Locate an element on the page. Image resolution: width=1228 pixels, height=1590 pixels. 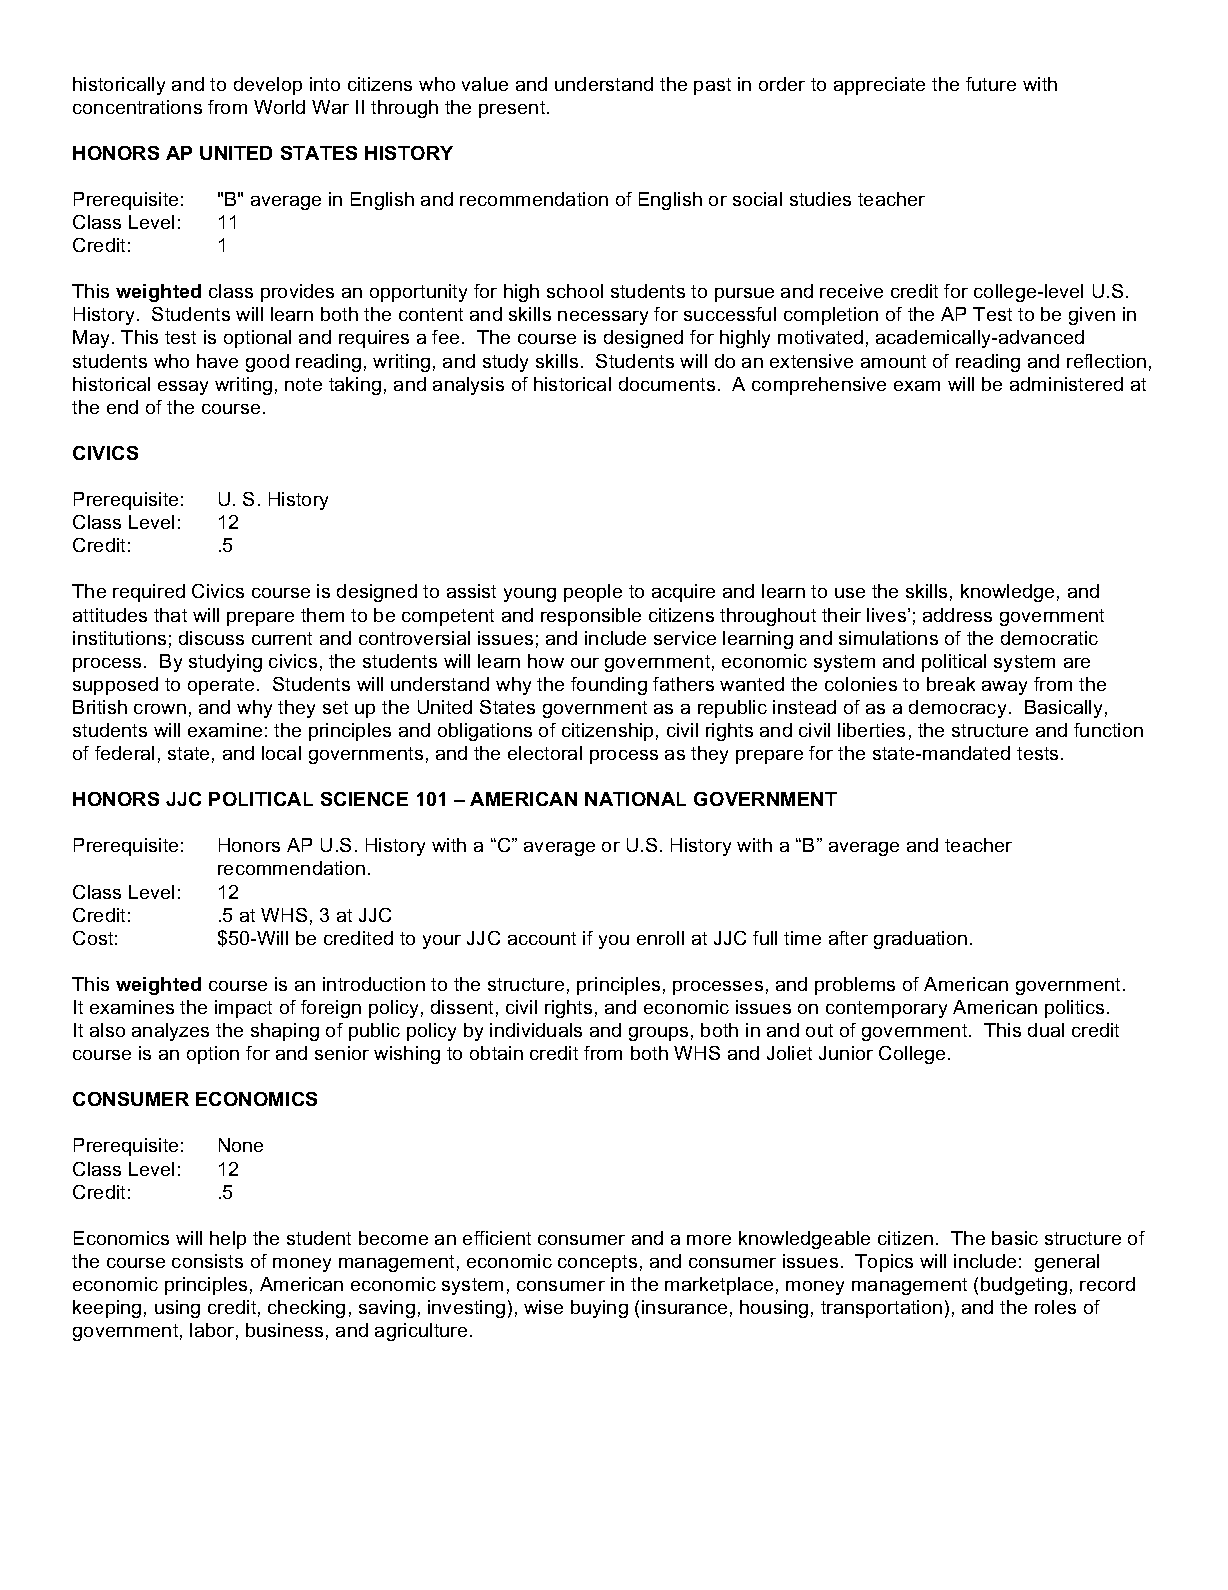
democracy is located at coordinates (957, 709).
